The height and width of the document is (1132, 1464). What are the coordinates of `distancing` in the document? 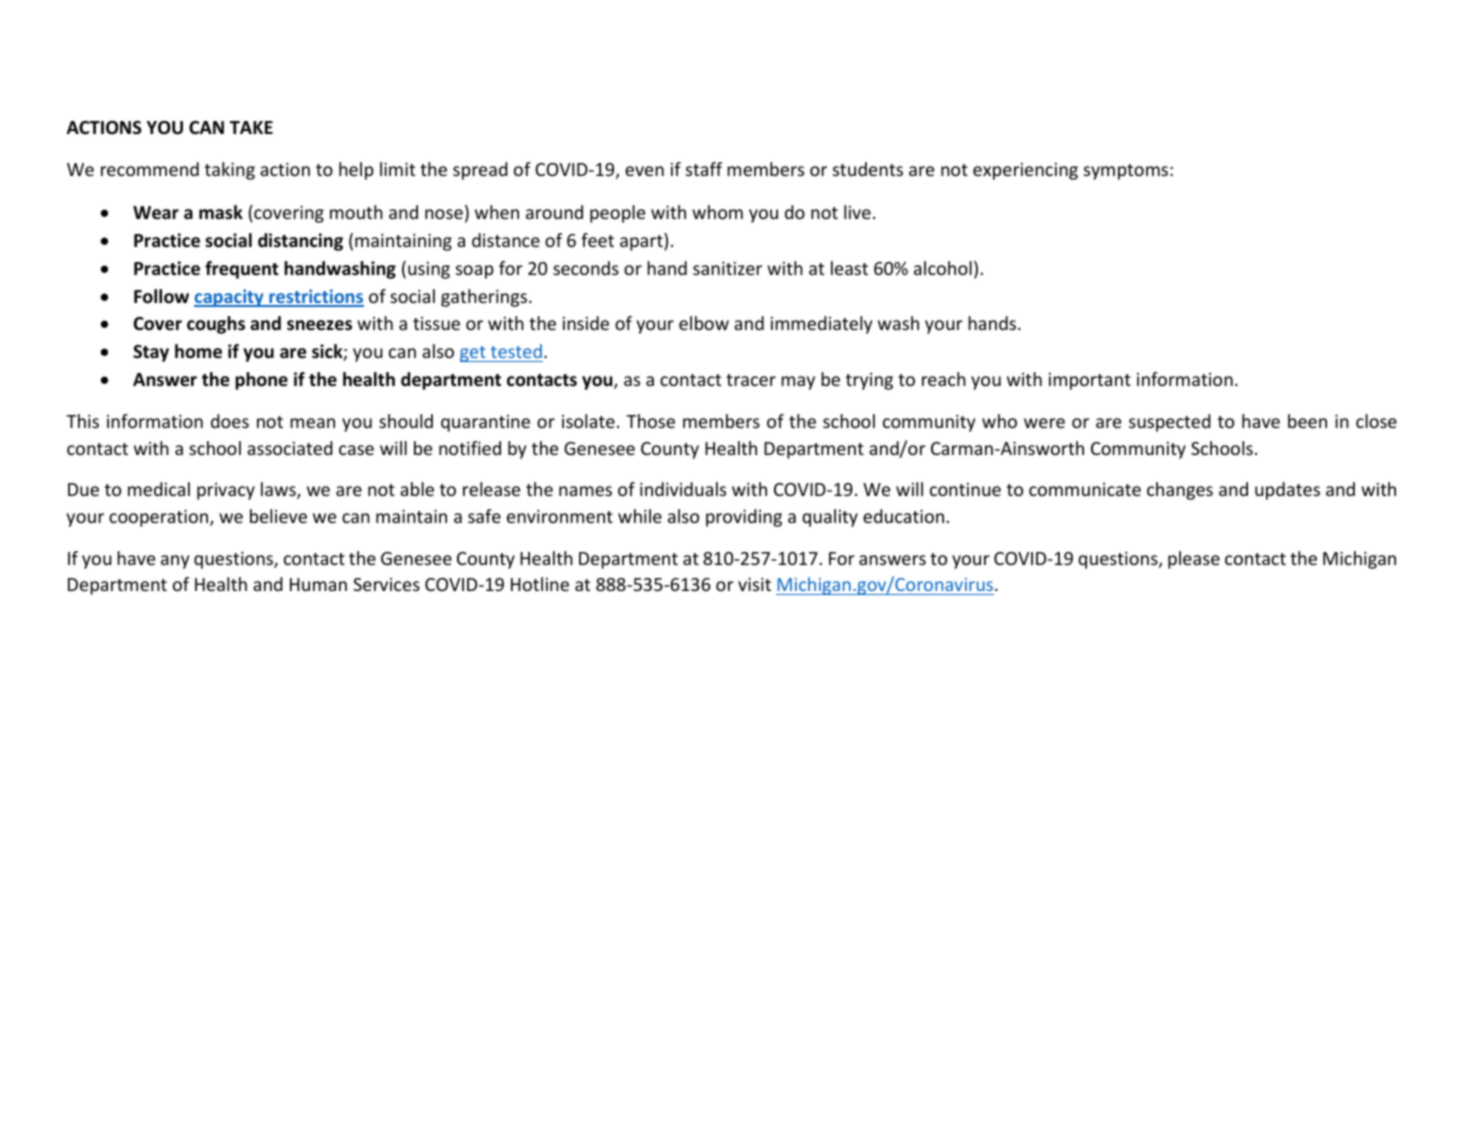 It's located at (300, 242).
